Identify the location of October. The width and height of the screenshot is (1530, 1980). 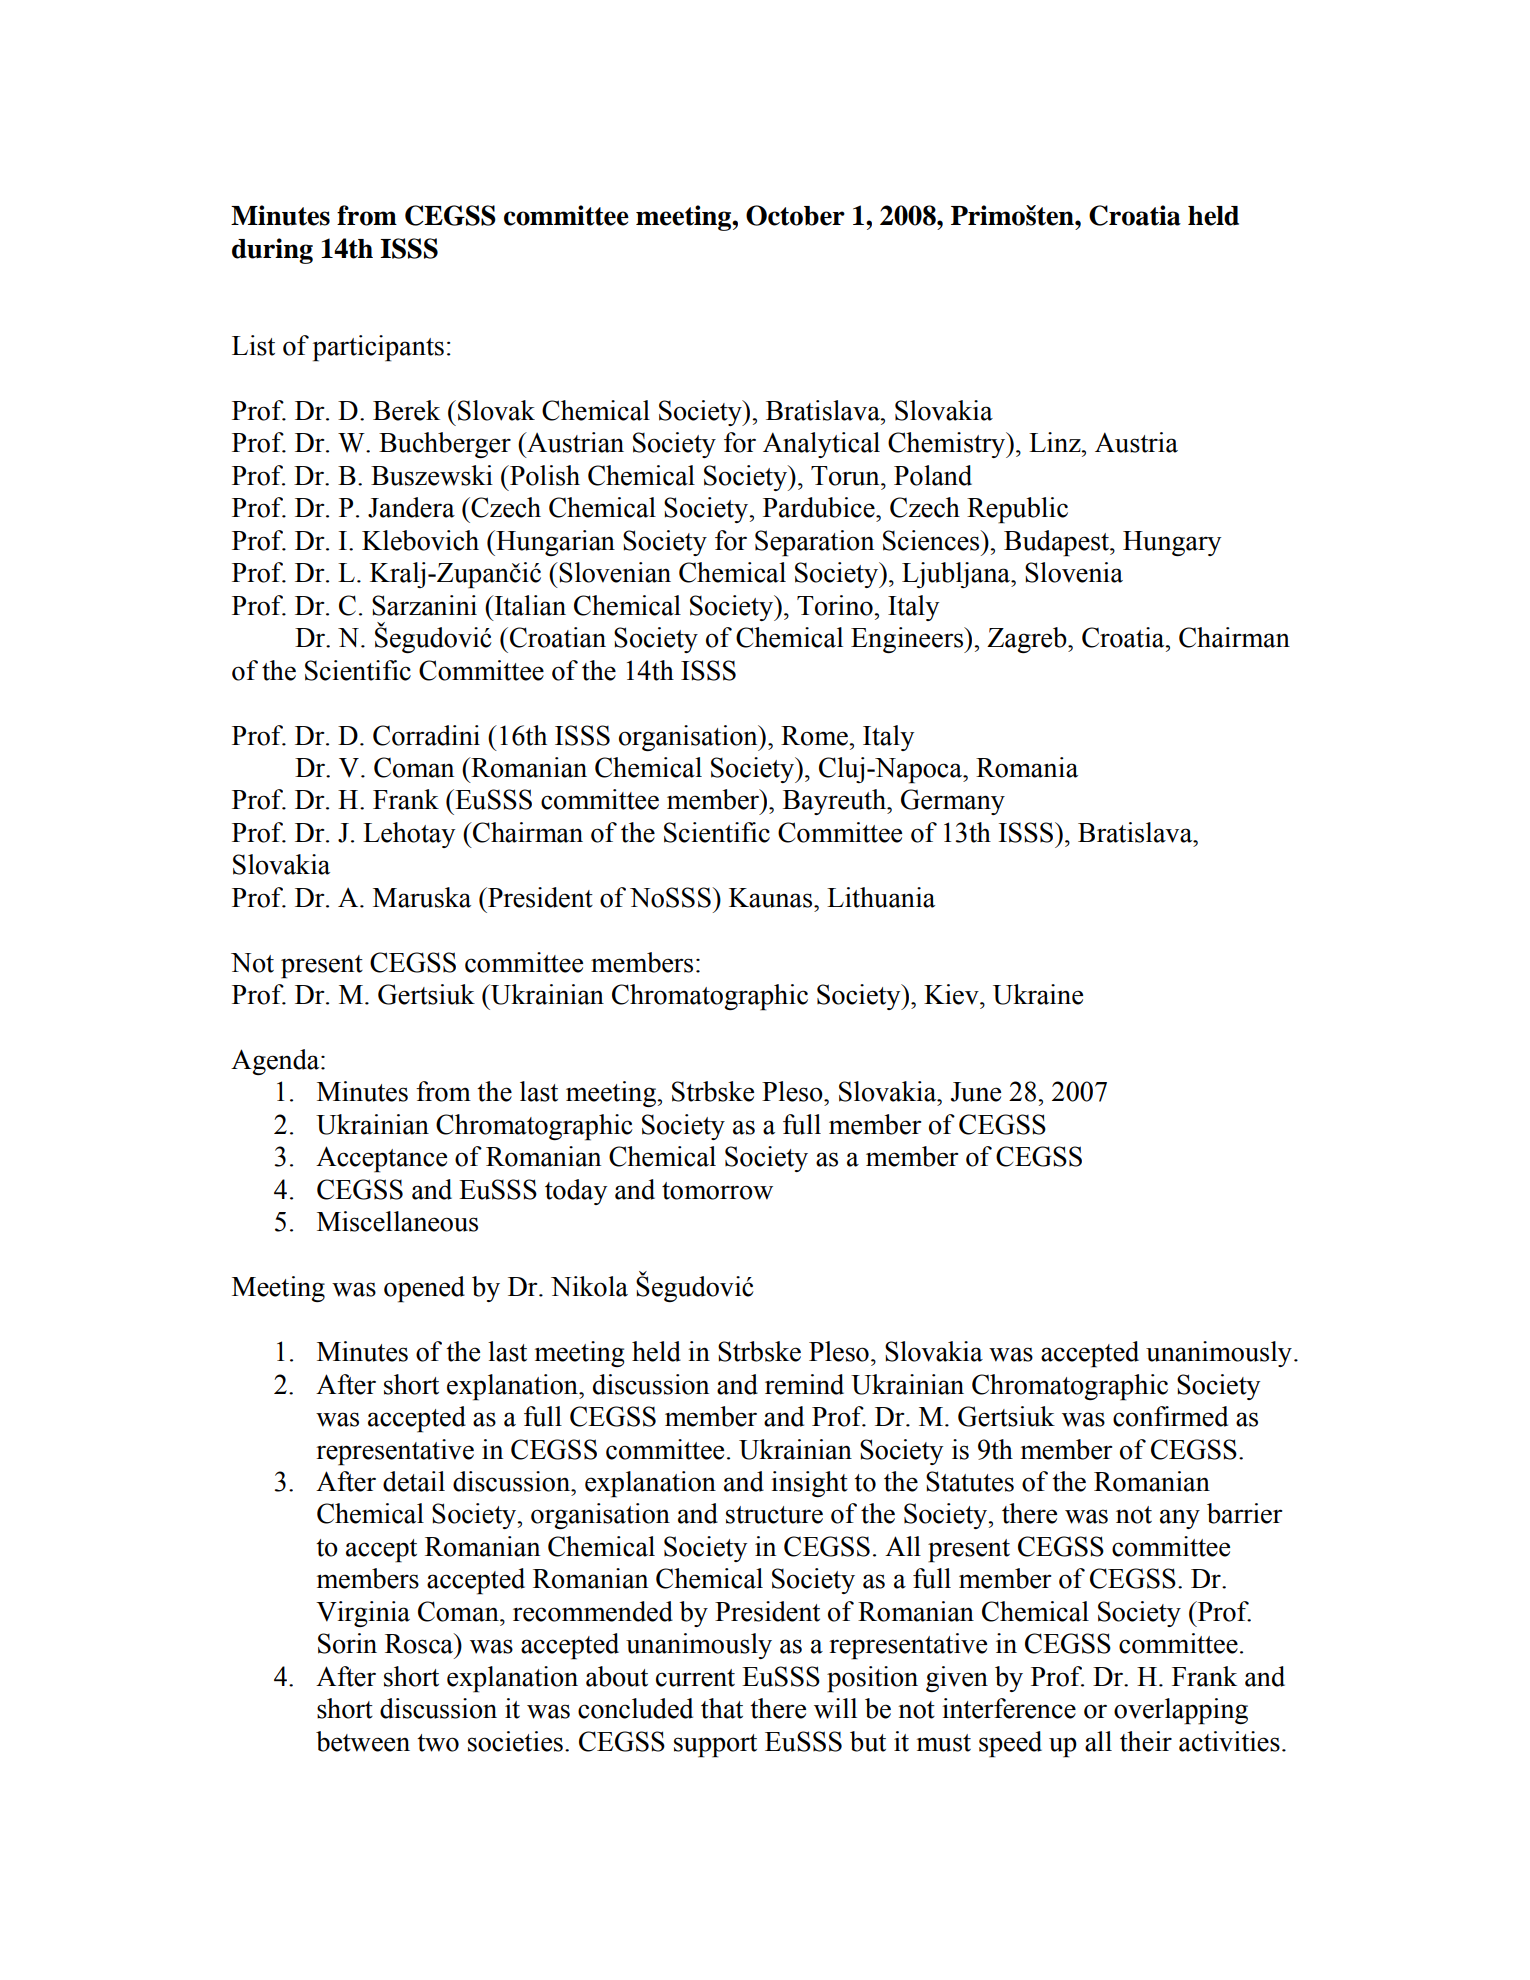
(795, 215).
